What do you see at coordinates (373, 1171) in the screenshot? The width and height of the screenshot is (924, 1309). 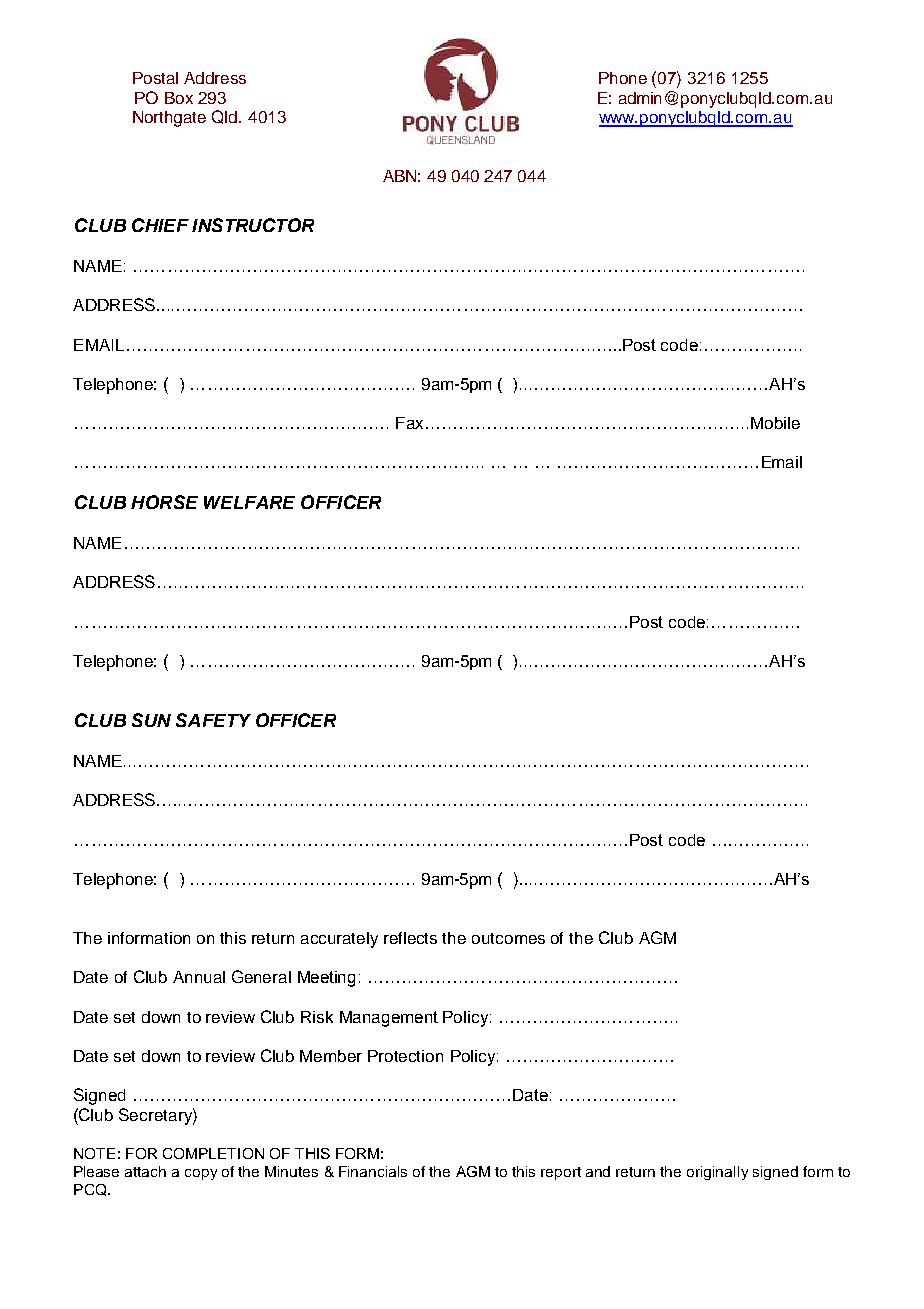 I see `Financials` at bounding box center [373, 1171].
